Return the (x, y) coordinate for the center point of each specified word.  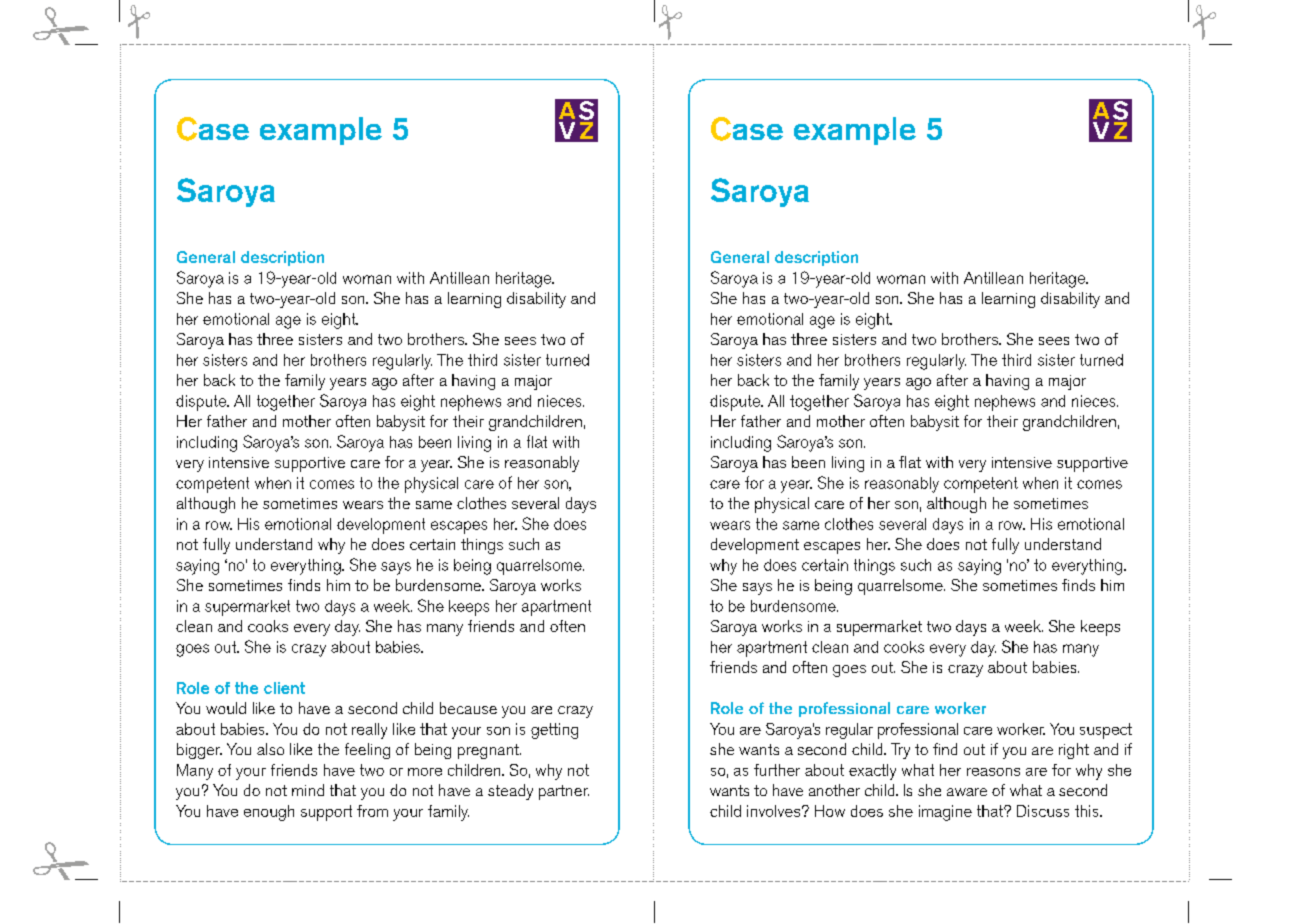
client (284, 688)
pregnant (489, 751)
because (468, 708)
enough (269, 813)
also (270, 749)
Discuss (1043, 811)
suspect (1106, 731)
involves (773, 811)
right (1074, 751)
